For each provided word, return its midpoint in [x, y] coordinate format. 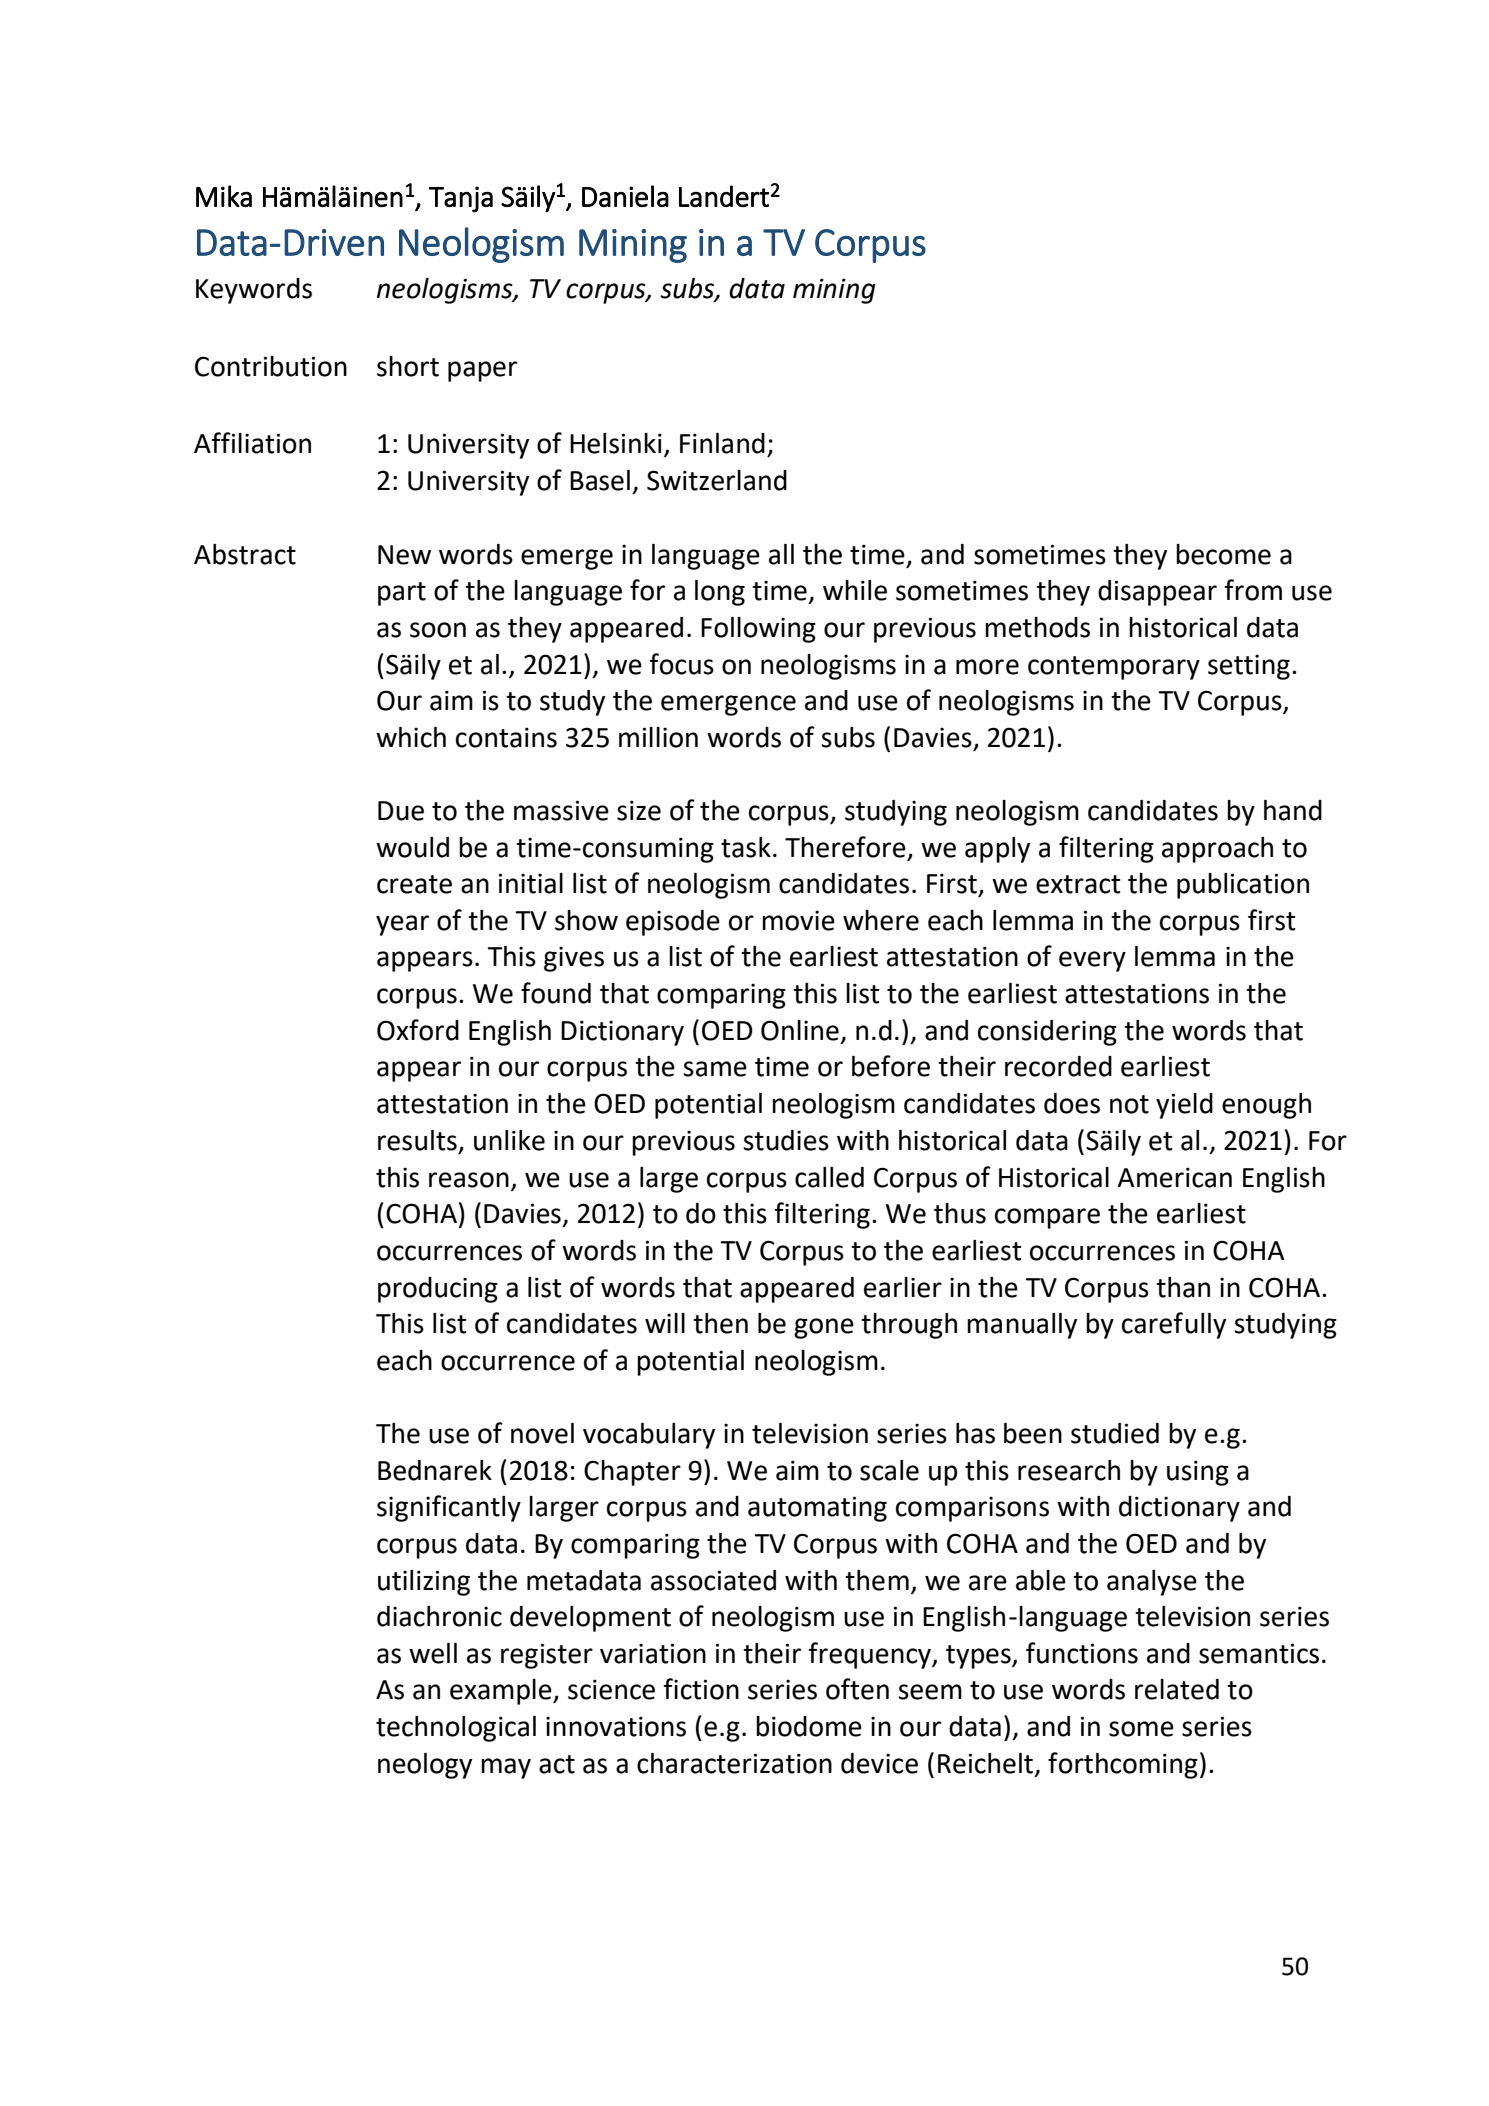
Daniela [625, 196]
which [411, 737]
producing [438, 1290]
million [658, 737]
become [1223, 554]
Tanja [461, 199]
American [1174, 1177]
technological [456, 1729]
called [829, 1177]
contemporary [1114, 668]
